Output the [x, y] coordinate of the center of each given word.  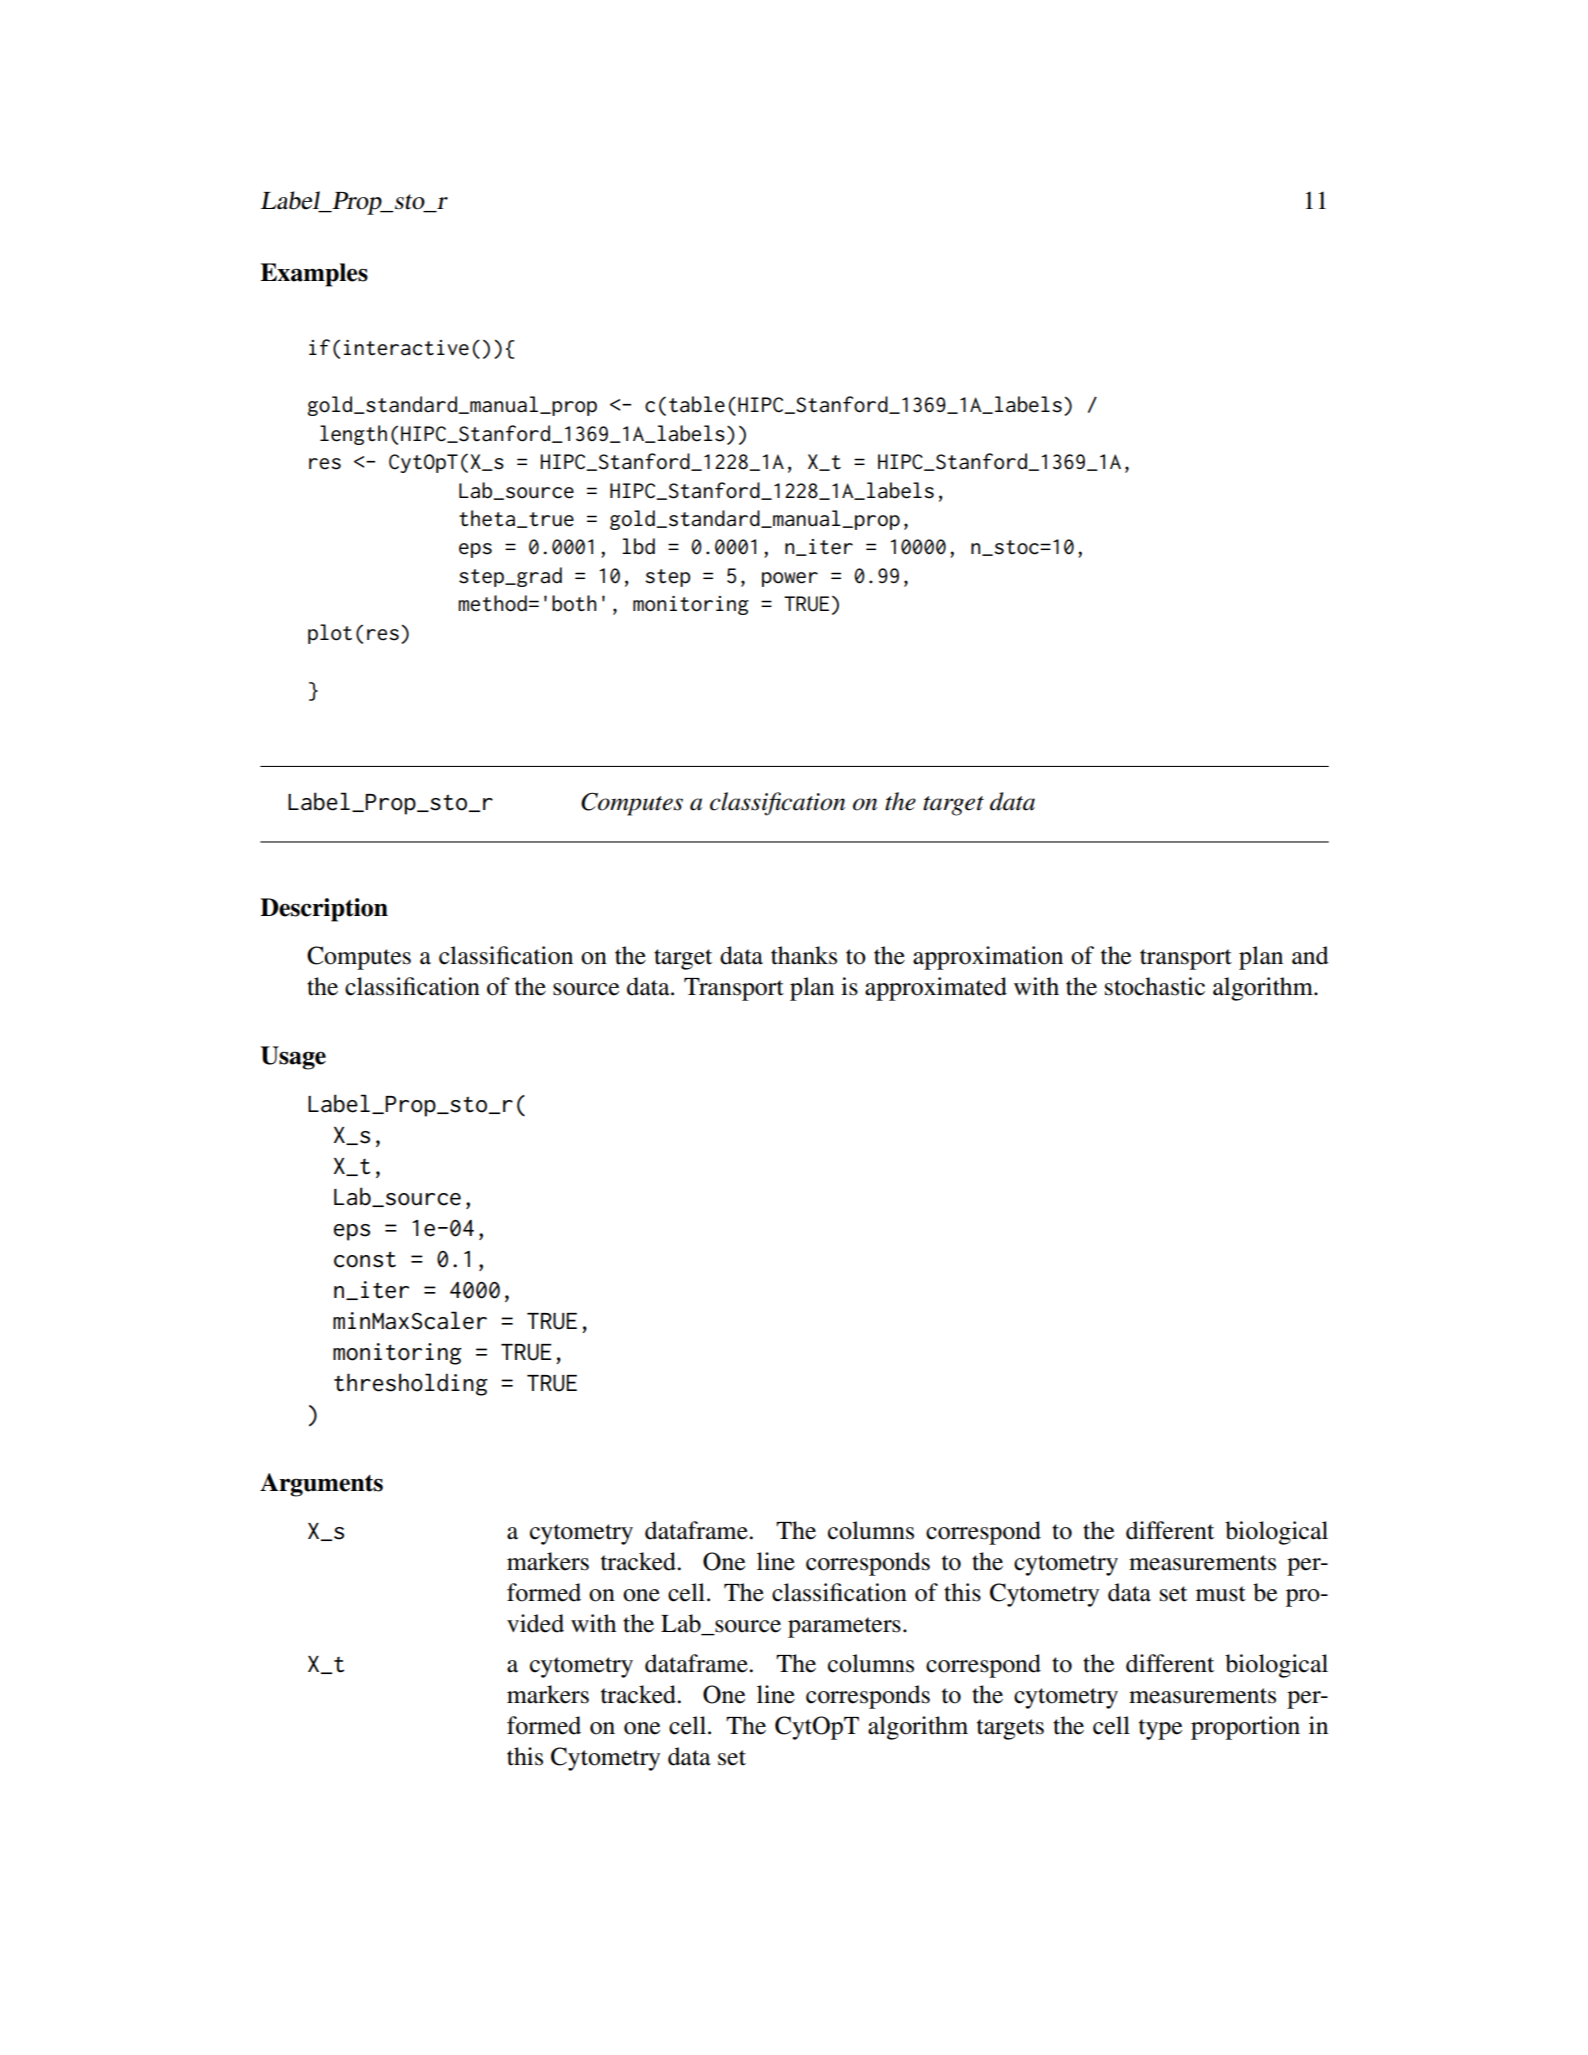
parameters [844, 1627]
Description [324, 910]
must [1221, 1594]
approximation [988, 958]
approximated [936, 989]
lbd [638, 546]
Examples [314, 275]
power [790, 579]
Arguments [321, 1485]
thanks [804, 955]
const [365, 1260]
